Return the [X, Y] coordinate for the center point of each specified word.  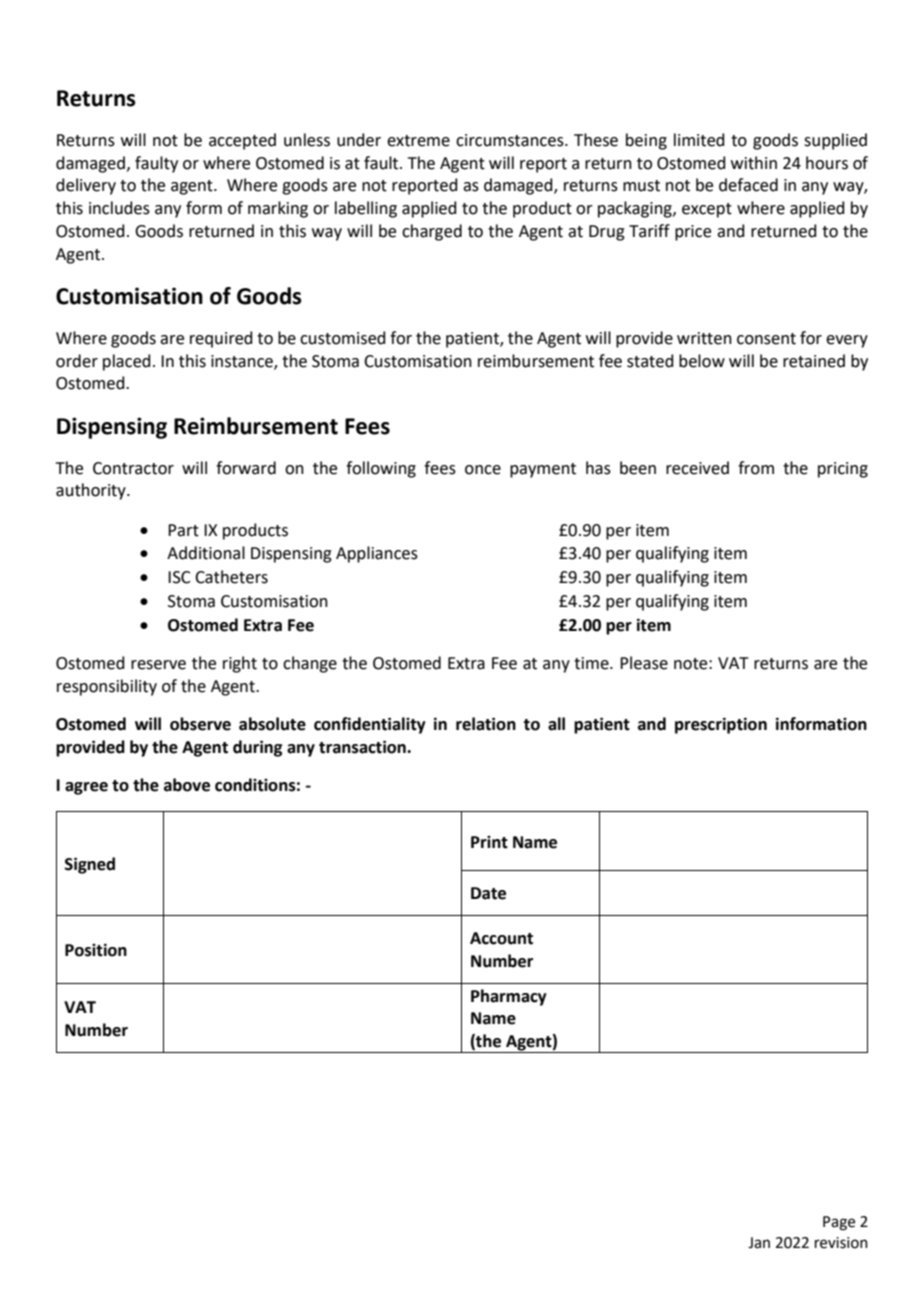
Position [96, 950]
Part [183, 530]
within [754, 163]
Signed [90, 865]
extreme [418, 141]
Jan [759, 1243]
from [756, 468]
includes [119, 208]
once [483, 470]
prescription [721, 725]
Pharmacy [509, 997]
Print [489, 842]
